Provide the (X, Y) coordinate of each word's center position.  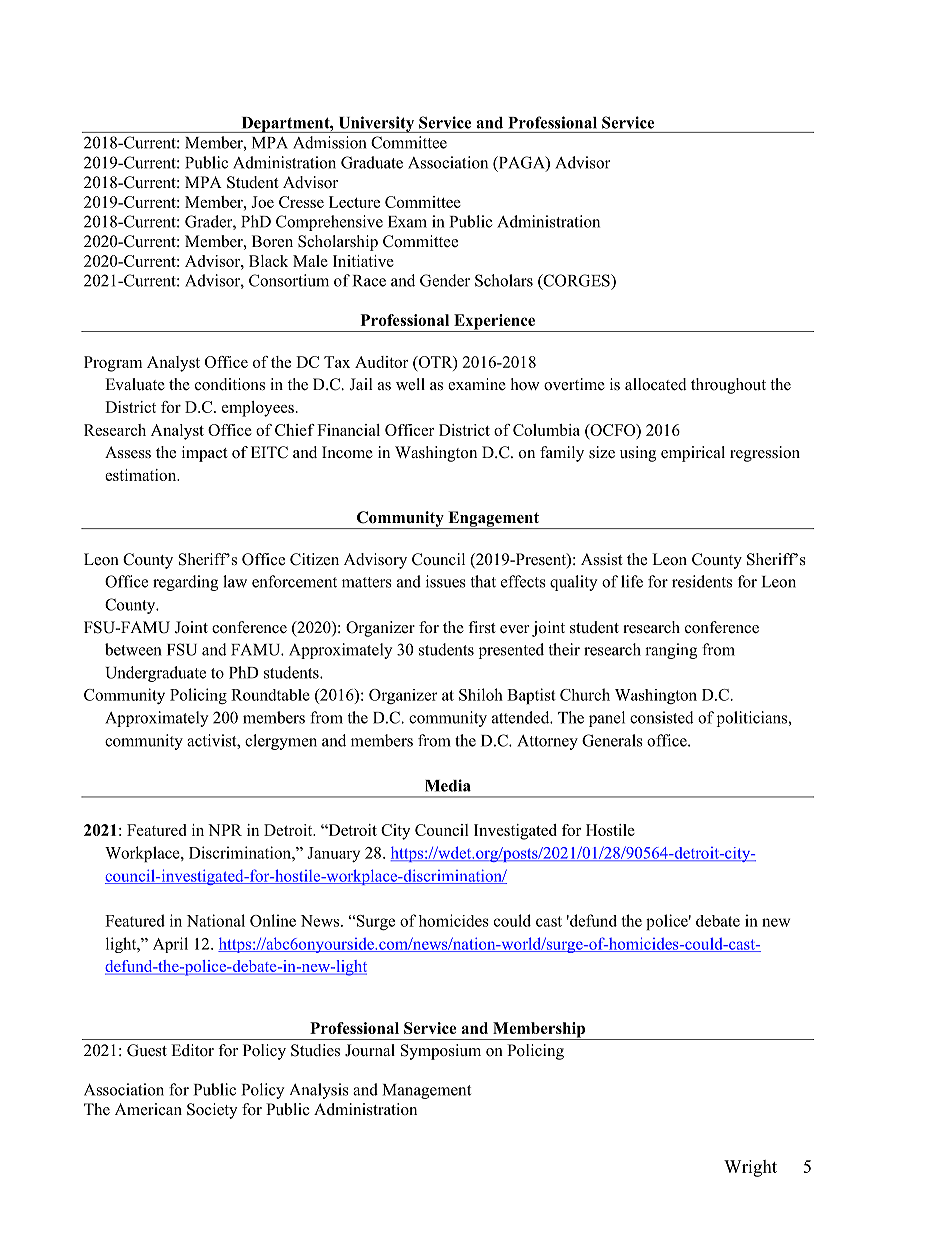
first (481, 627)
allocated (656, 384)
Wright (750, 1168)
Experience (495, 323)
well (410, 384)
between (133, 649)
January (333, 854)
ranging (671, 651)
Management (427, 1091)
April (170, 945)
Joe (262, 202)
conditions (230, 384)
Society (212, 1111)
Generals (612, 740)
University (376, 124)
